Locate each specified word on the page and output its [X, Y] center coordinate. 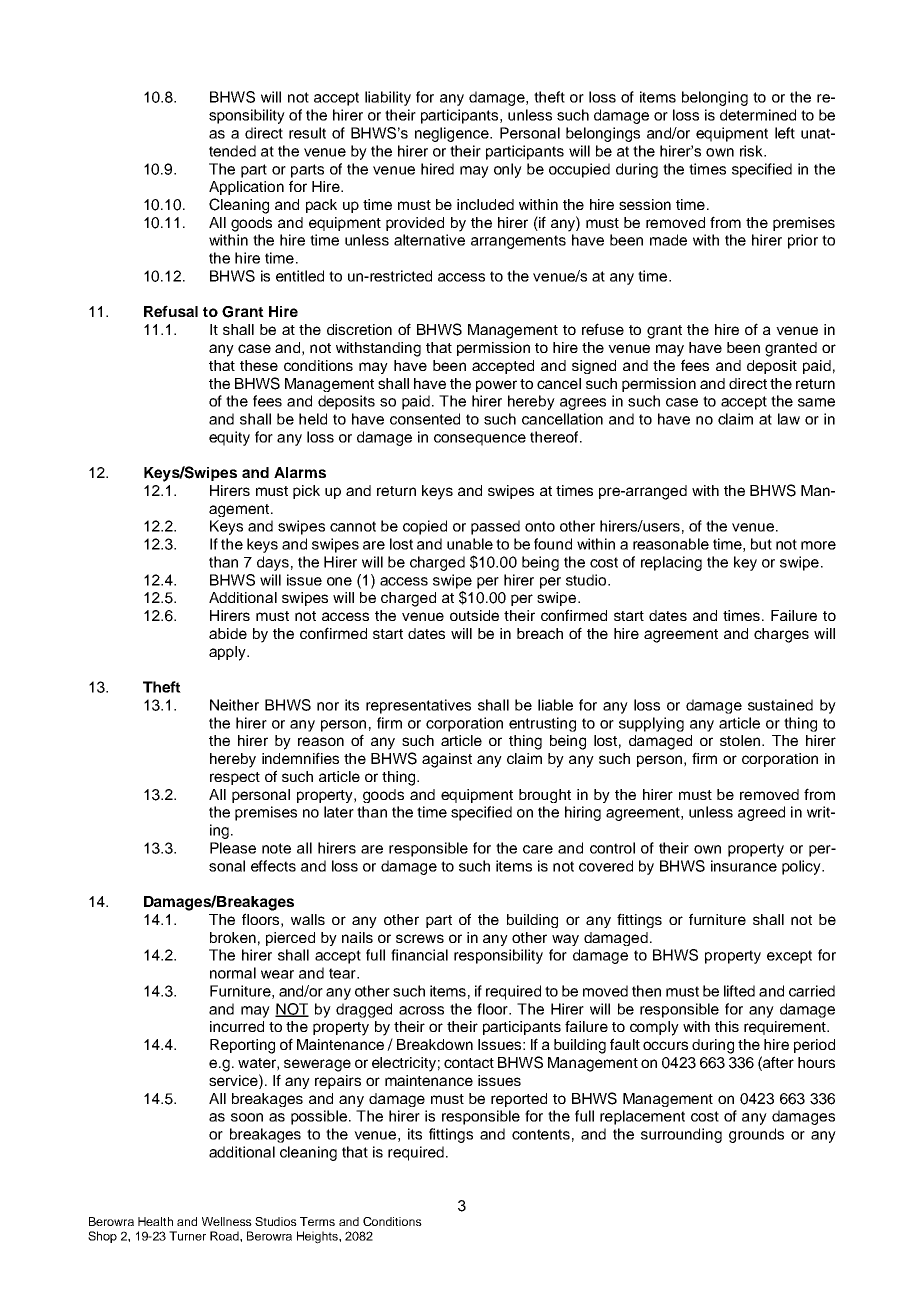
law [789, 419]
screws [420, 938]
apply [228, 653]
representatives [418, 706]
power [496, 386]
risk [753, 151]
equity [229, 438]
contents [541, 1134]
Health [155, 1221]
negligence [453, 134]
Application [246, 188]
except [789, 957]
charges [781, 635]
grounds [756, 1135]
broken [233, 937]
